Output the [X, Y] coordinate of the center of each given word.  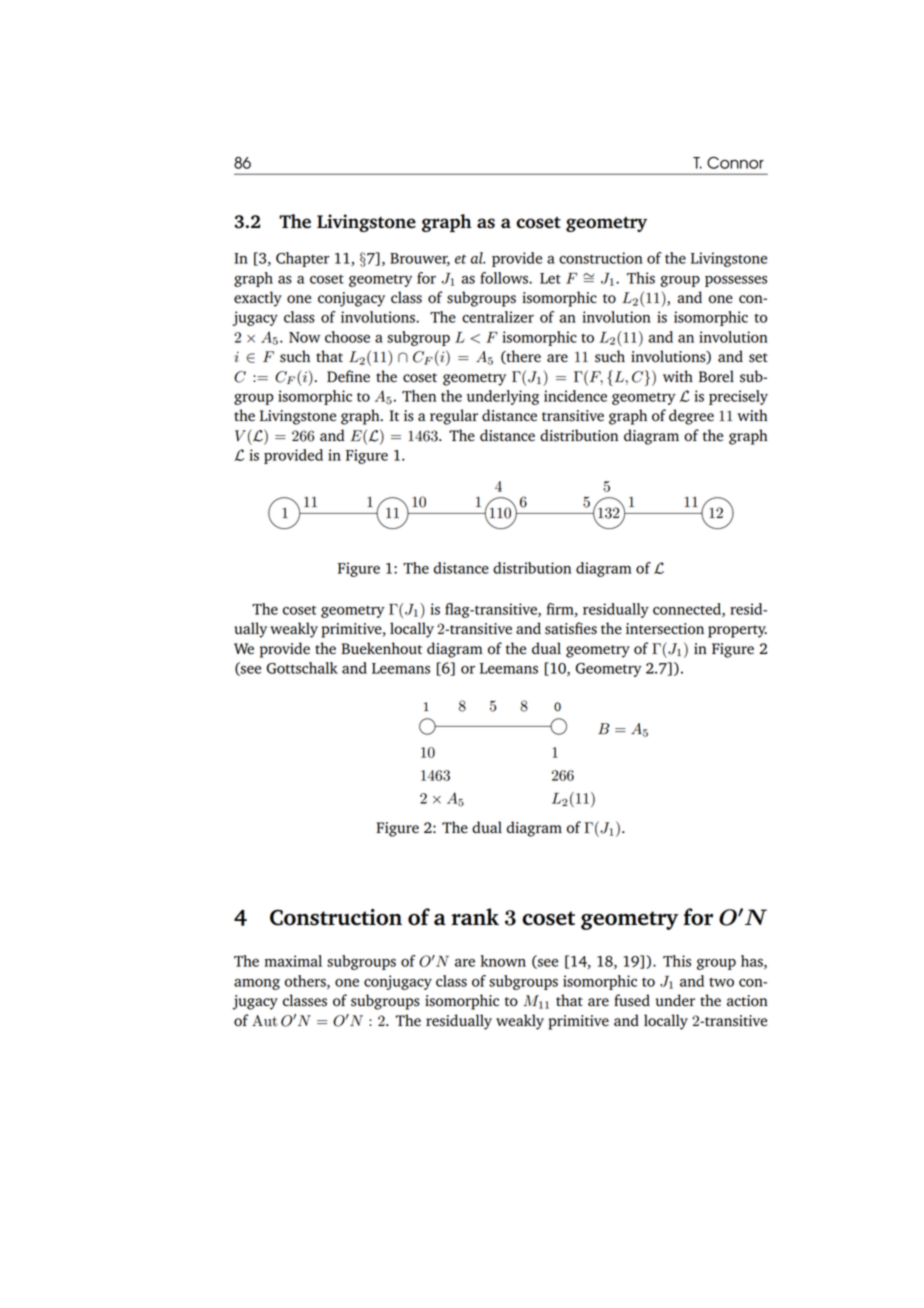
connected [688, 610]
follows [505, 278]
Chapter [303, 259]
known [503, 961]
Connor [735, 162]
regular [454, 417]
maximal [293, 961]
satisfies [571, 628]
